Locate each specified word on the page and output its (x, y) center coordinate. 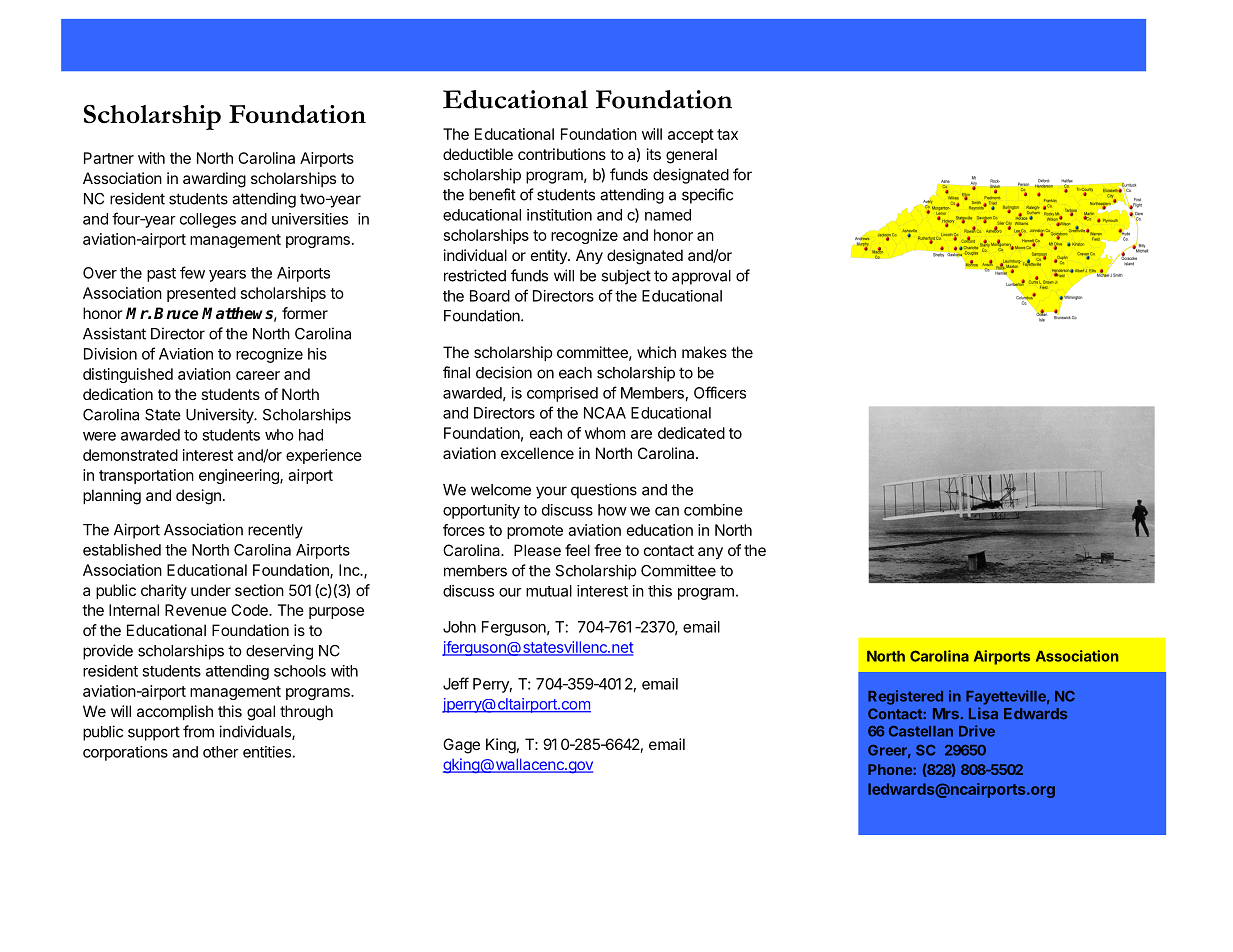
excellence (537, 453)
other (221, 752)
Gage (461, 746)
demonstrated (130, 455)
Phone (891, 769)
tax (727, 134)
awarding (214, 180)
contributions (562, 154)
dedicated (691, 433)
